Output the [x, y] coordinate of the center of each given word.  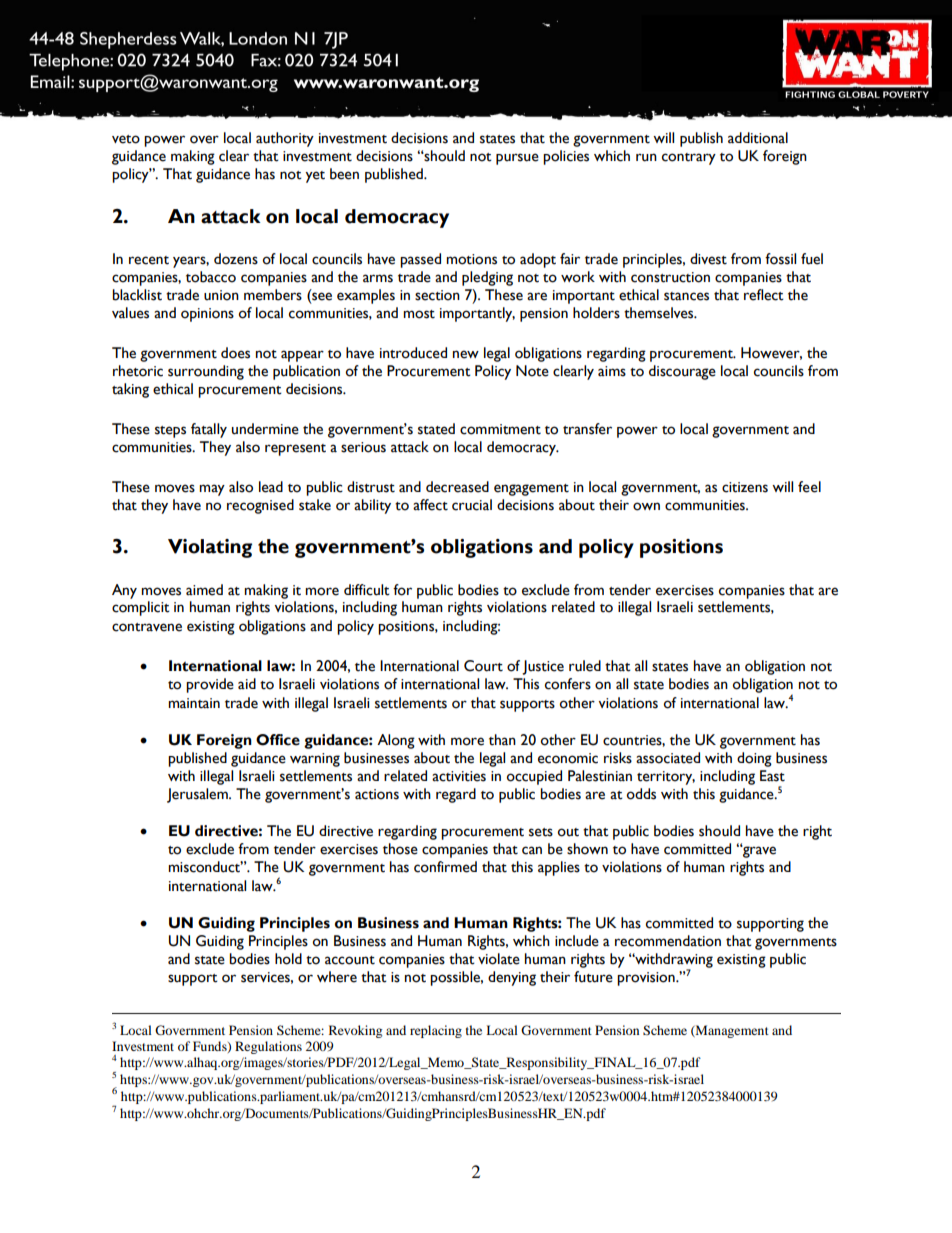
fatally [209, 430]
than [502, 740]
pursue [517, 159]
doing [754, 759]
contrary [689, 159]
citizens [745, 487]
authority [285, 139]
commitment [500, 429]
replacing [436, 1031]
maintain [194, 703]
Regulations [268, 1047]
